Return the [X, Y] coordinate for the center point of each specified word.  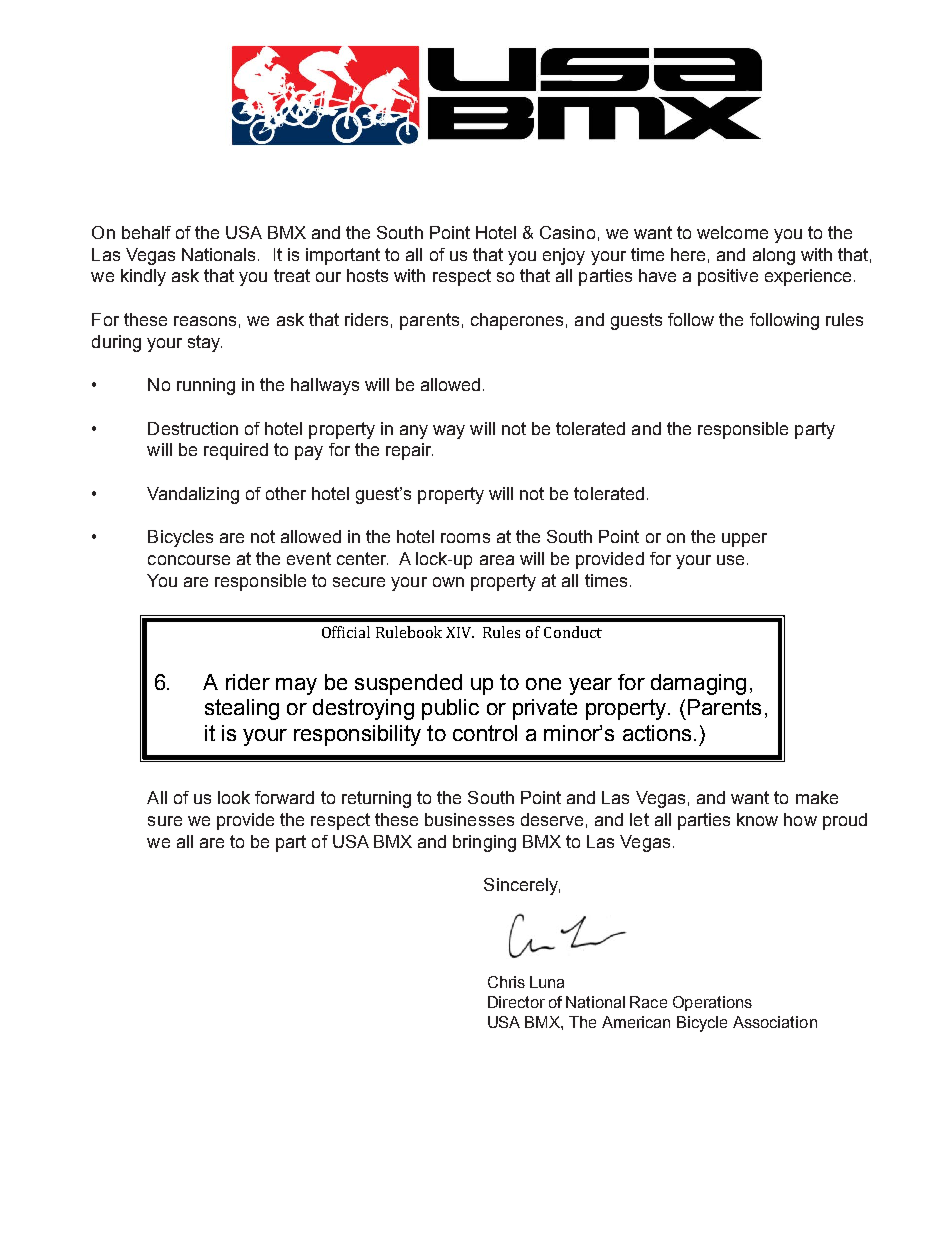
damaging [698, 684]
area [497, 560]
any [414, 432]
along [774, 256]
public [450, 709]
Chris [506, 982]
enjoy [564, 256]
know [757, 819]
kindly [143, 277]
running [206, 386]
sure [165, 821]
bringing [484, 843]
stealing [242, 709]
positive [728, 277]
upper [744, 540]
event [309, 558]
